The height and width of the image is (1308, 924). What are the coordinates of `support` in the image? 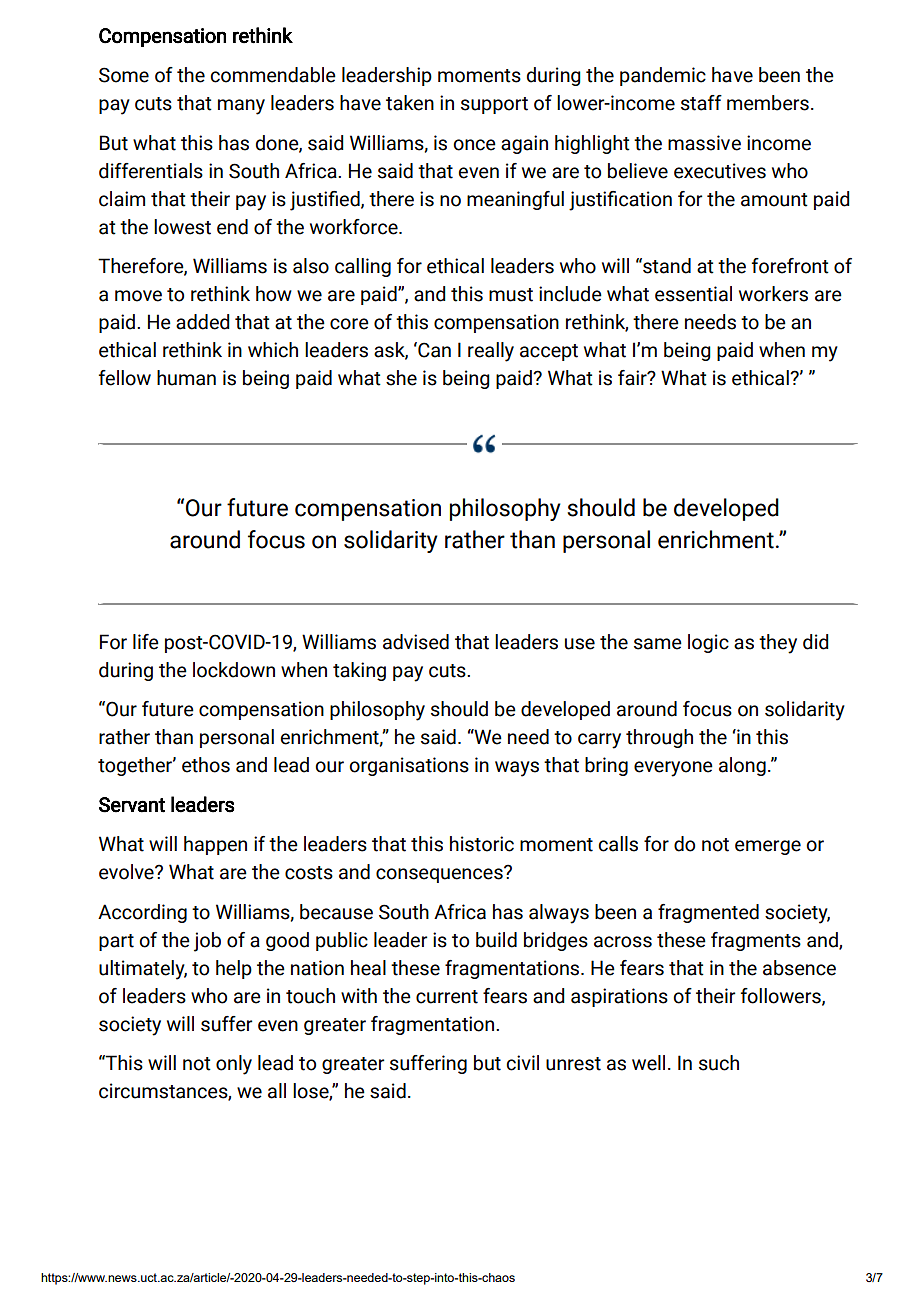 It's located at (494, 105).
